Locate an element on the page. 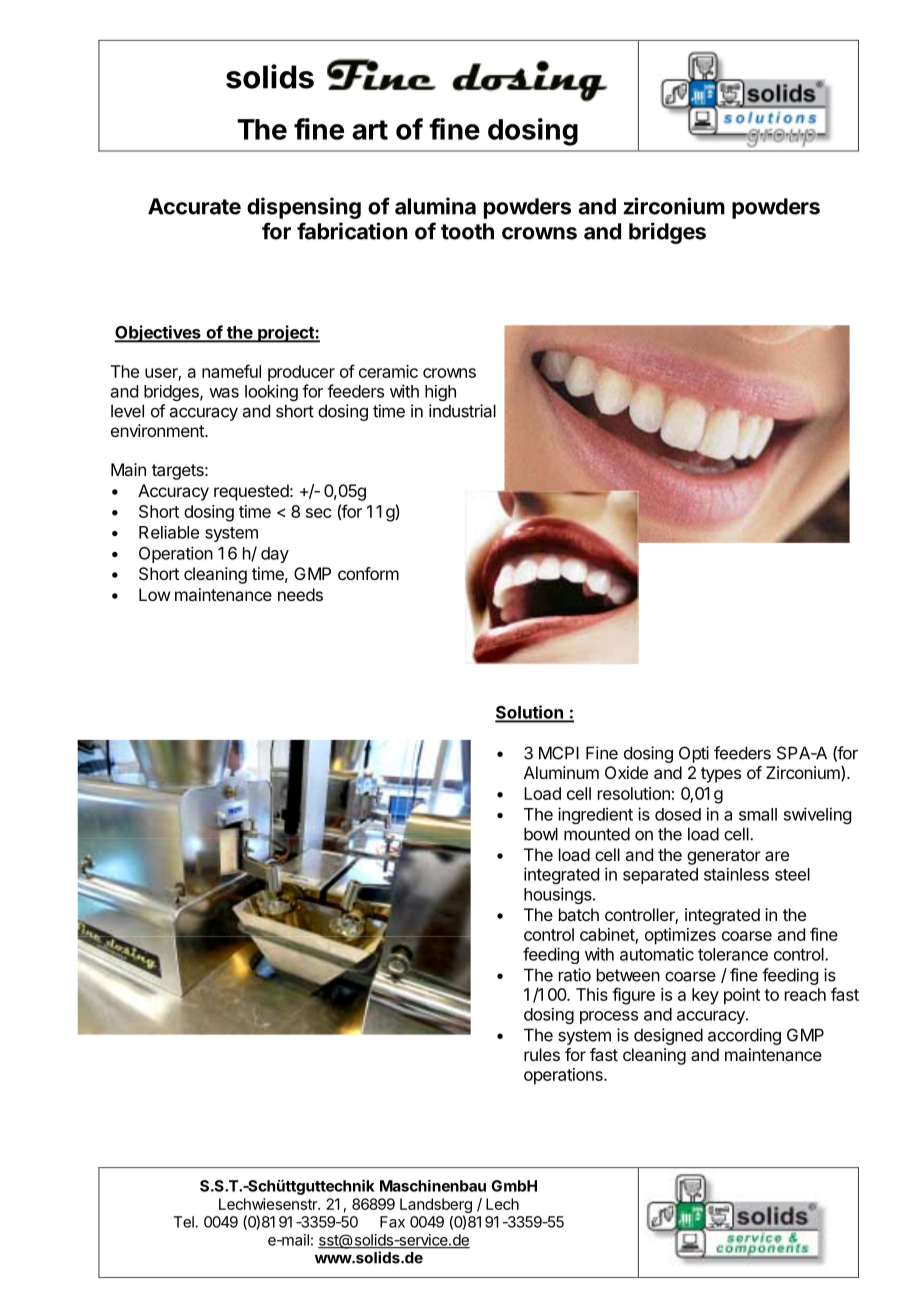  tolerance is located at coordinates (733, 954).
